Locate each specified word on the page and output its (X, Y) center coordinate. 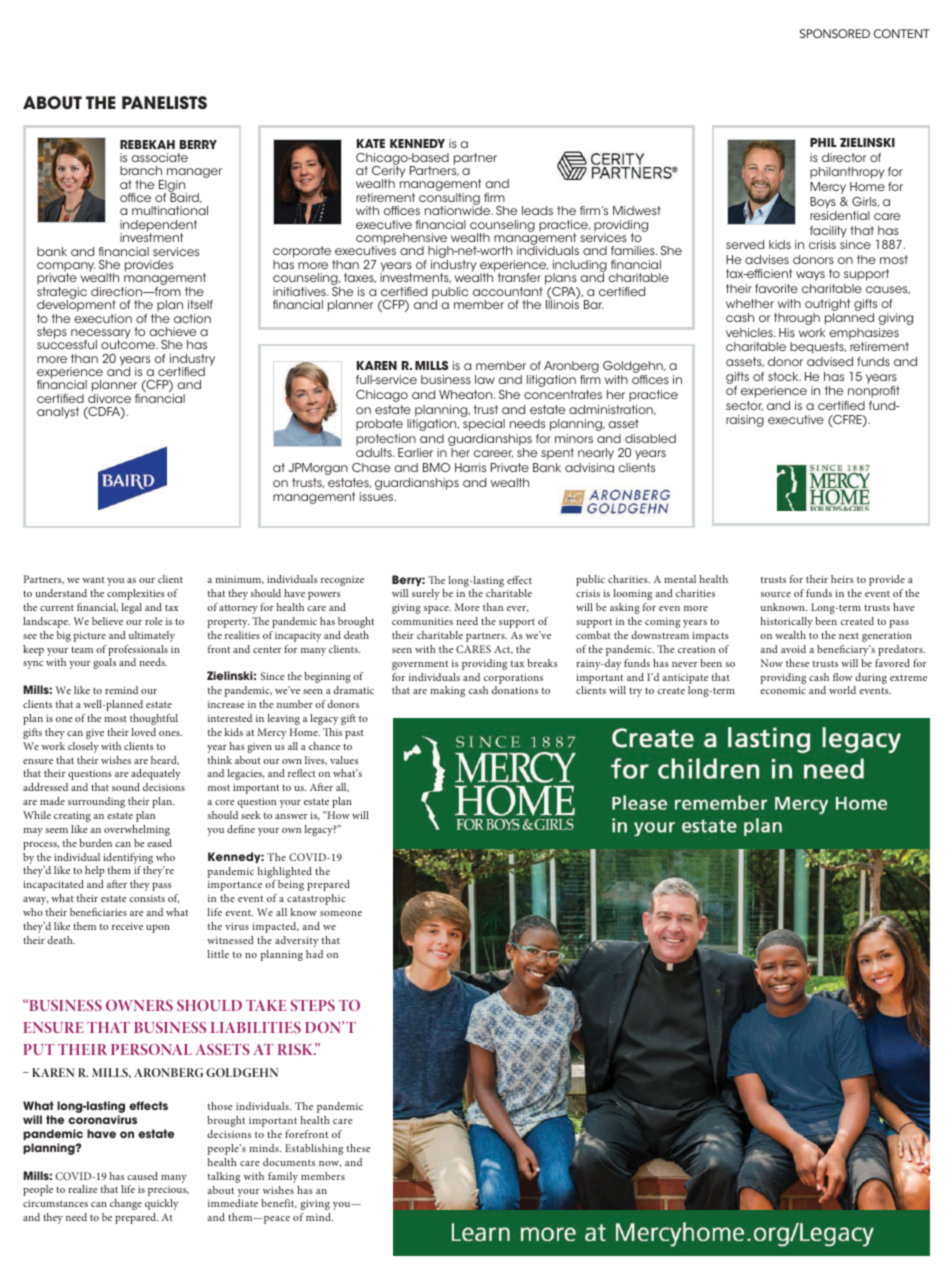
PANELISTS (164, 102)
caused (142, 1176)
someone (341, 913)
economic (783, 690)
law (485, 379)
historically (786, 622)
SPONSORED (835, 33)
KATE (371, 143)
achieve (172, 331)
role (154, 621)
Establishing (314, 1149)
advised (830, 361)
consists (147, 898)
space (437, 610)
